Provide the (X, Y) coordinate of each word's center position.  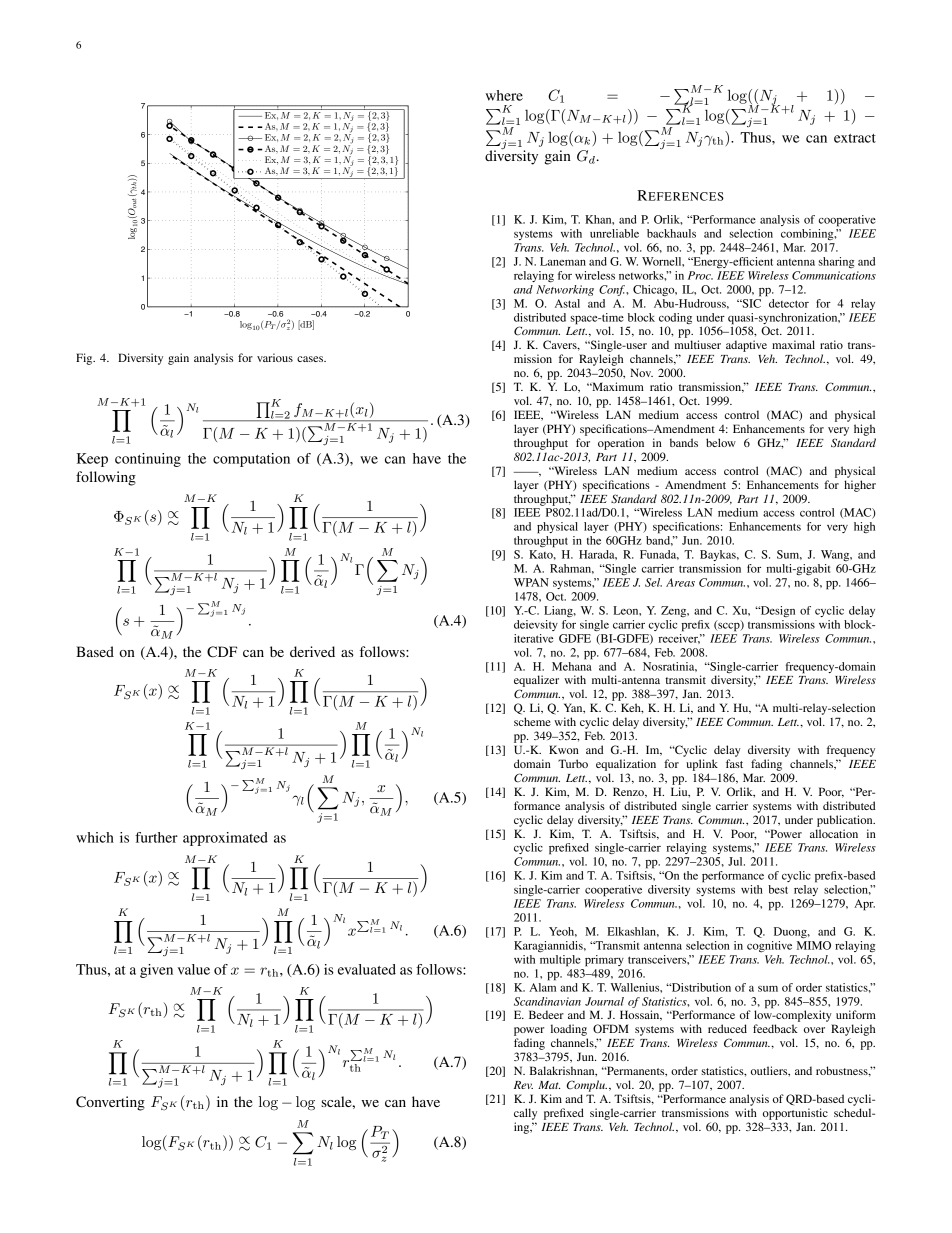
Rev (523, 1085)
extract (855, 138)
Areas (680, 582)
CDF (222, 652)
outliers (770, 1071)
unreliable (614, 233)
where (504, 95)
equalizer (536, 681)
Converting (110, 1103)
